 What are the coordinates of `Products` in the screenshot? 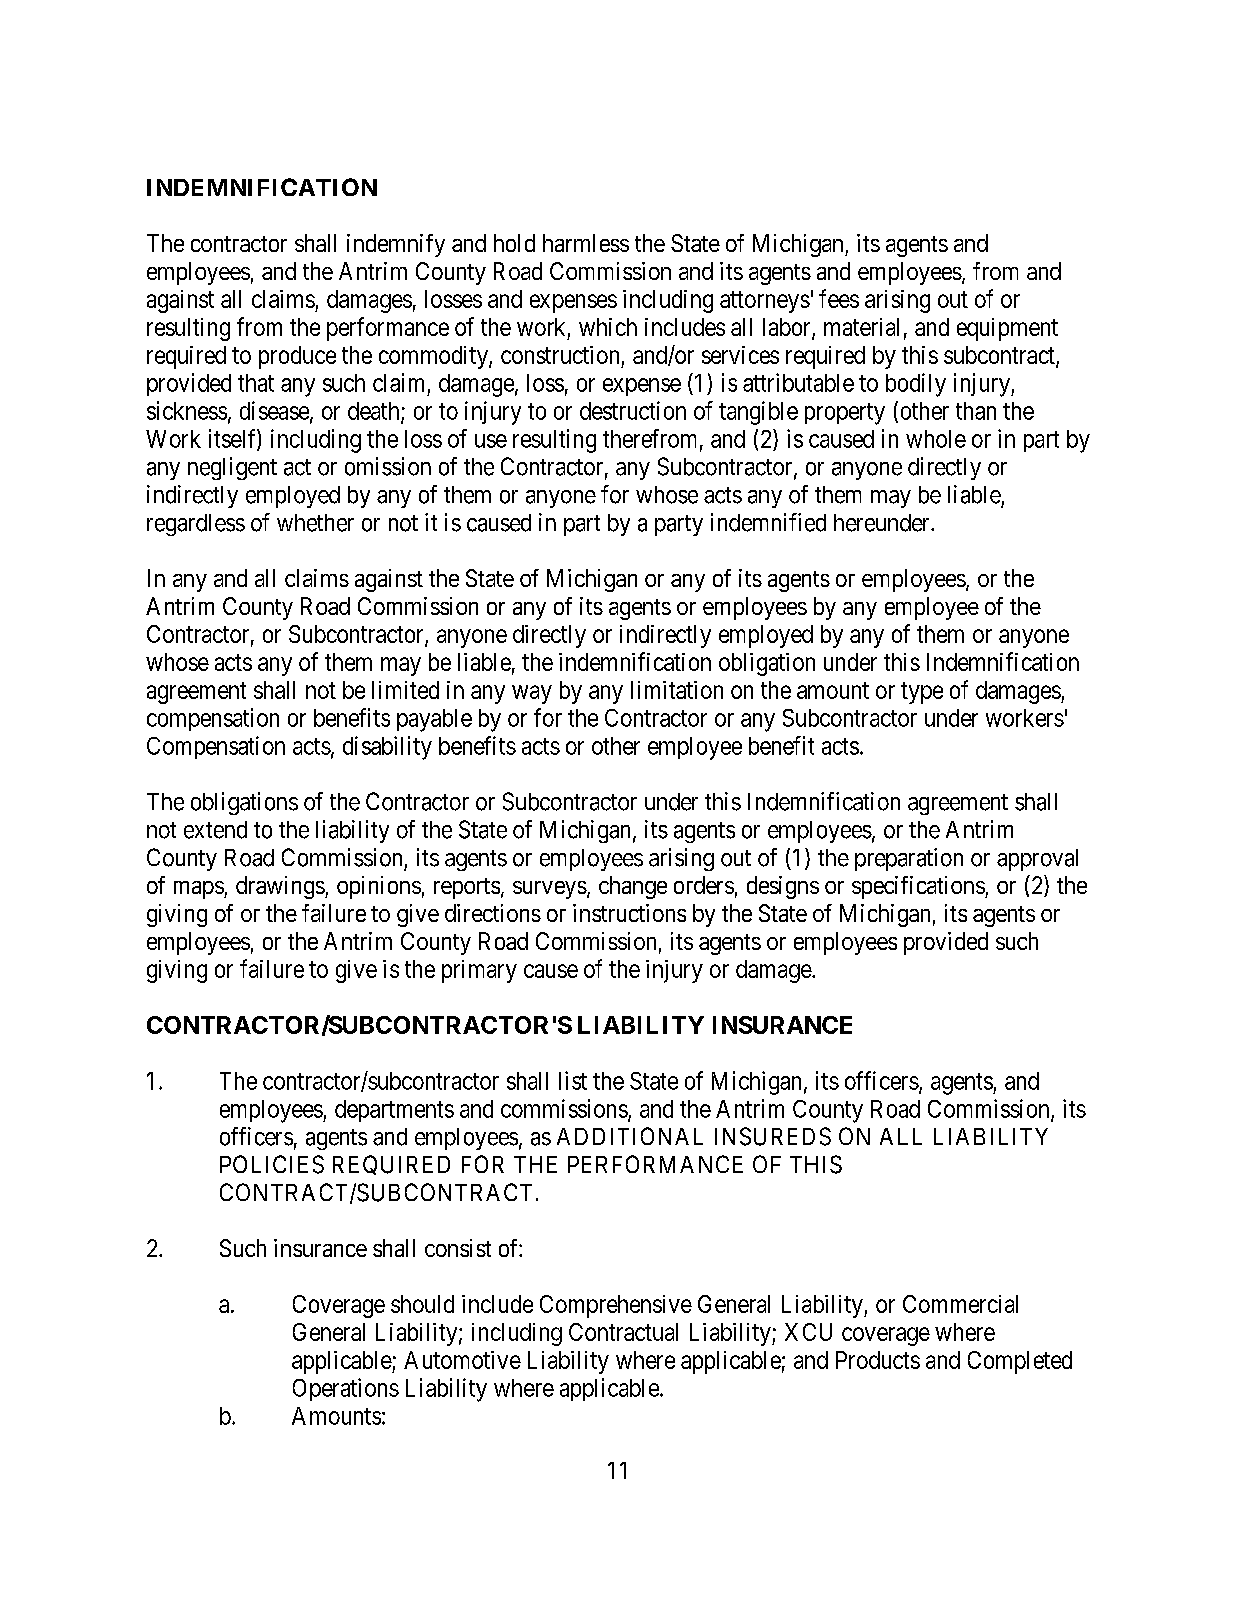 It's located at (878, 1360).
